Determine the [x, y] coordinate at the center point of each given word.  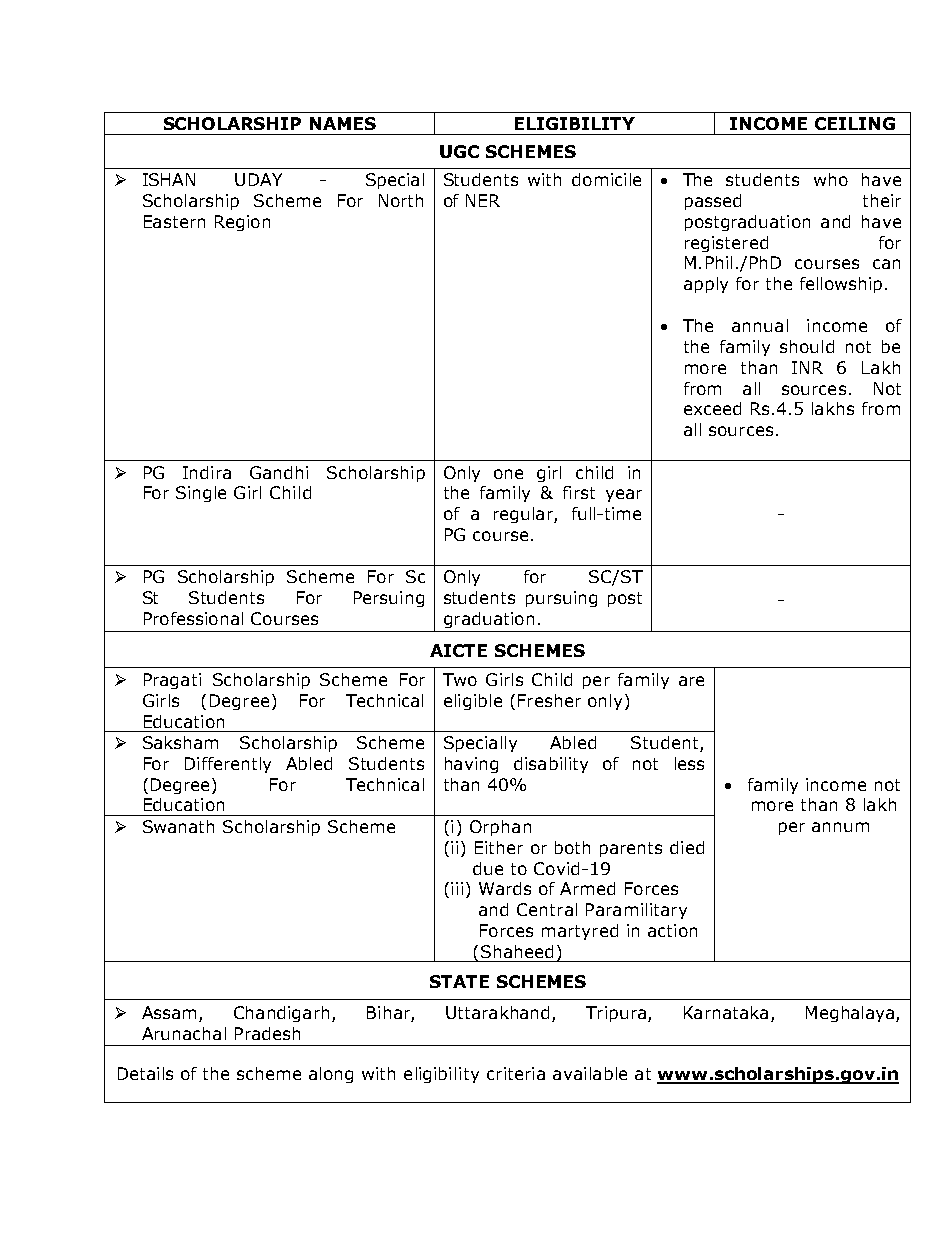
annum [840, 827]
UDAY [258, 179]
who [831, 179]
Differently [228, 765]
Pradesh [267, 1033]
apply [706, 285]
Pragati [172, 681]
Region [242, 223]
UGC [459, 151]
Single [201, 494]
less [689, 763]
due [488, 868]
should [807, 346]
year [624, 495]
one [508, 474]
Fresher [549, 700]
